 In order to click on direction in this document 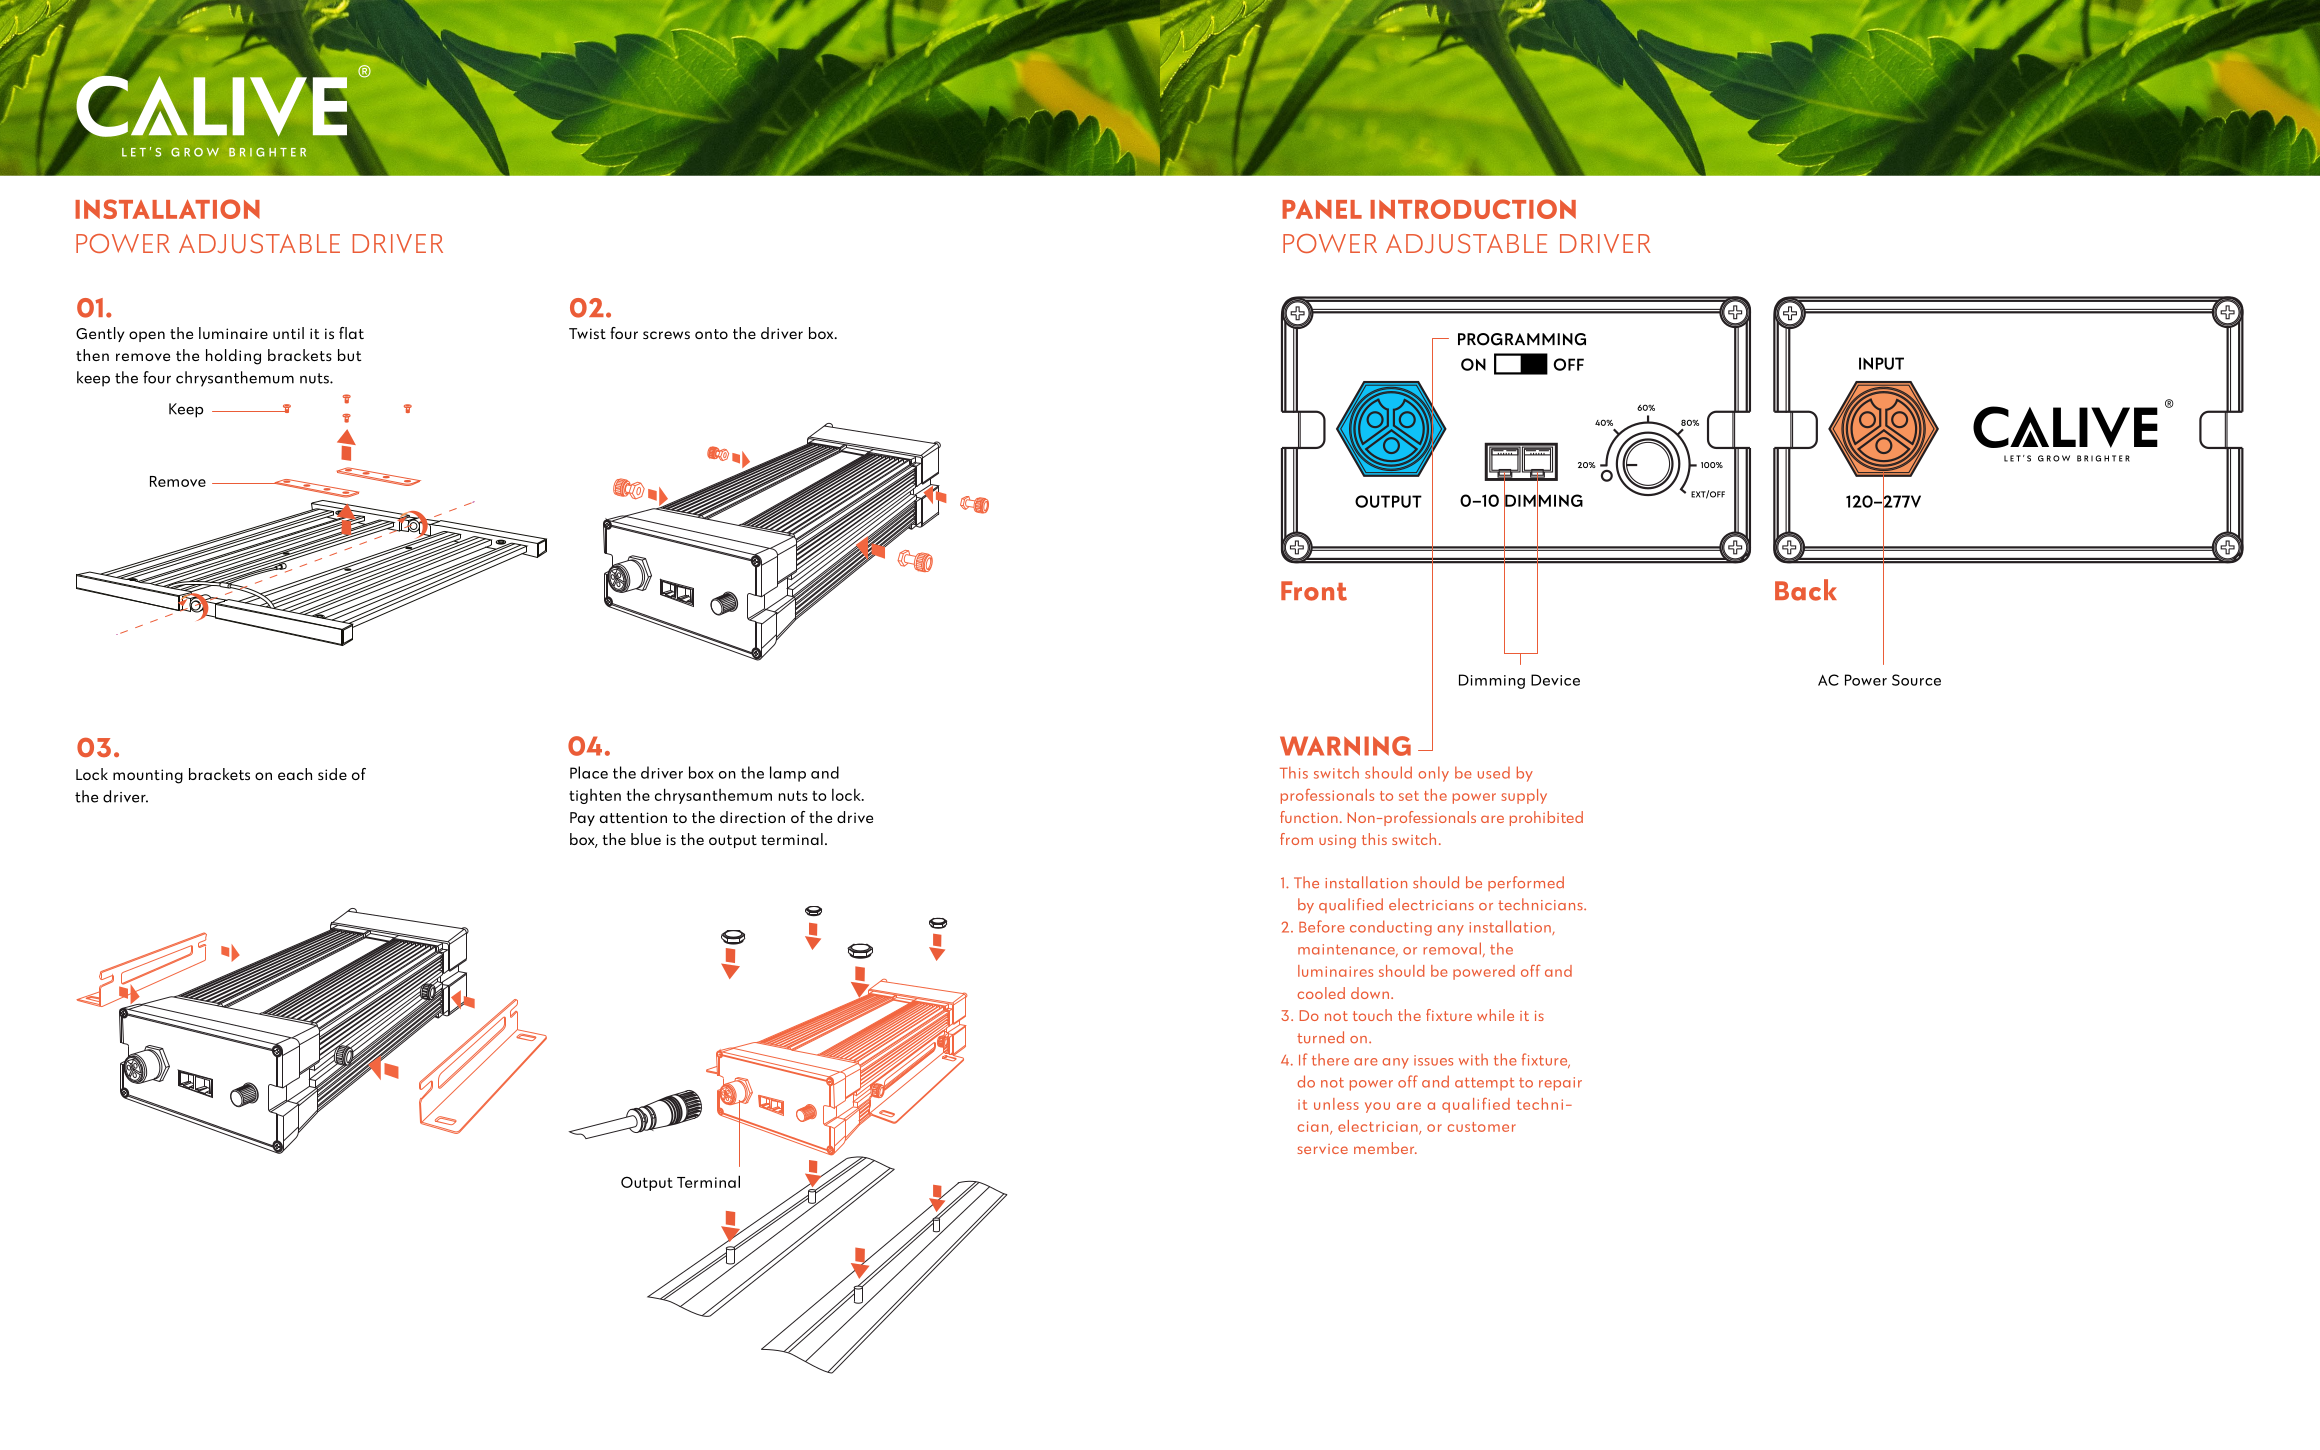, I will do `click(752, 817)`.
